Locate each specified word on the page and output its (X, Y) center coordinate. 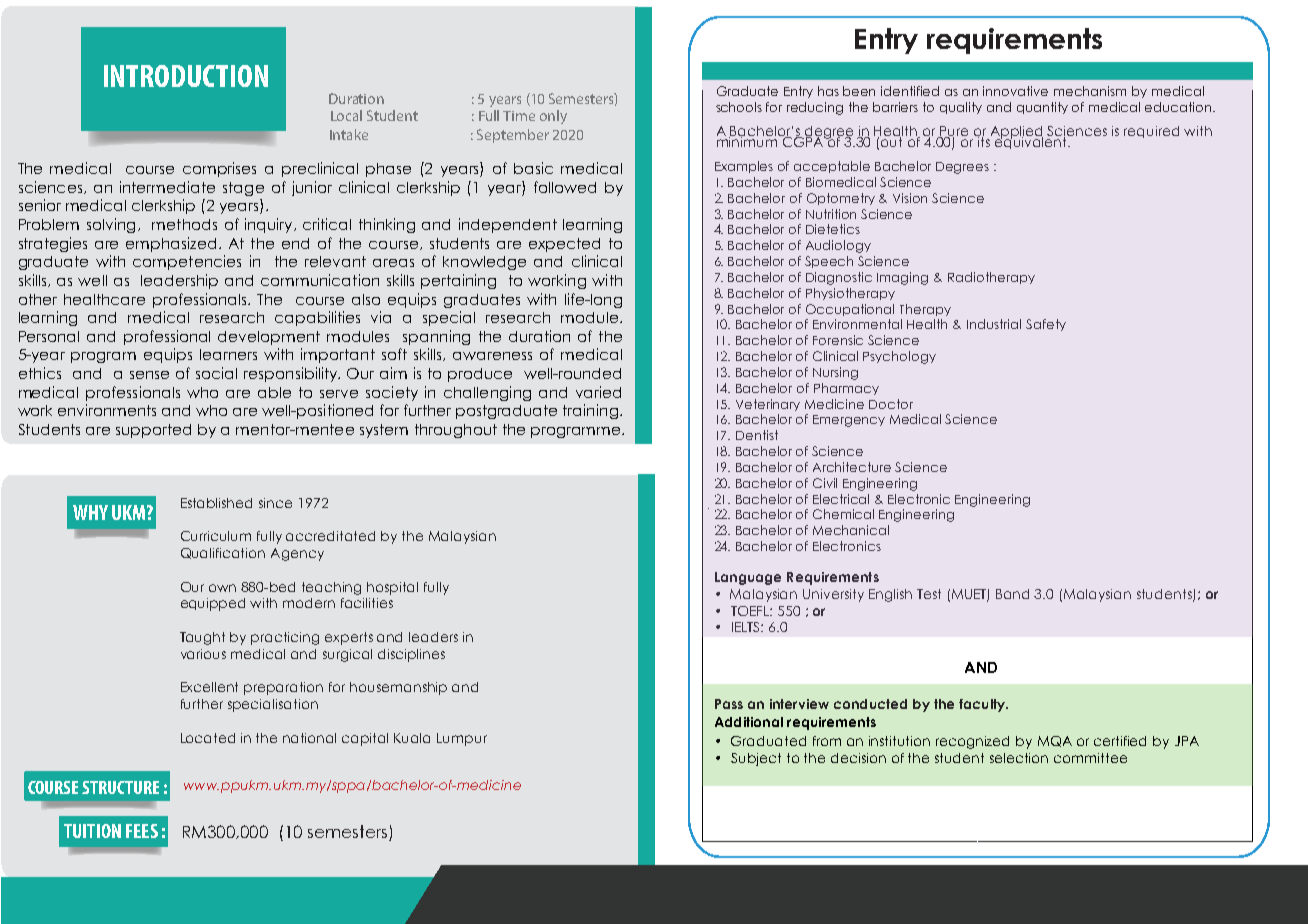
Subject (756, 759)
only (553, 117)
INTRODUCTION (186, 76)
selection (1019, 758)
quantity (1042, 108)
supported (153, 431)
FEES (142, 831)
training (590, 411)
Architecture (852, 467)
